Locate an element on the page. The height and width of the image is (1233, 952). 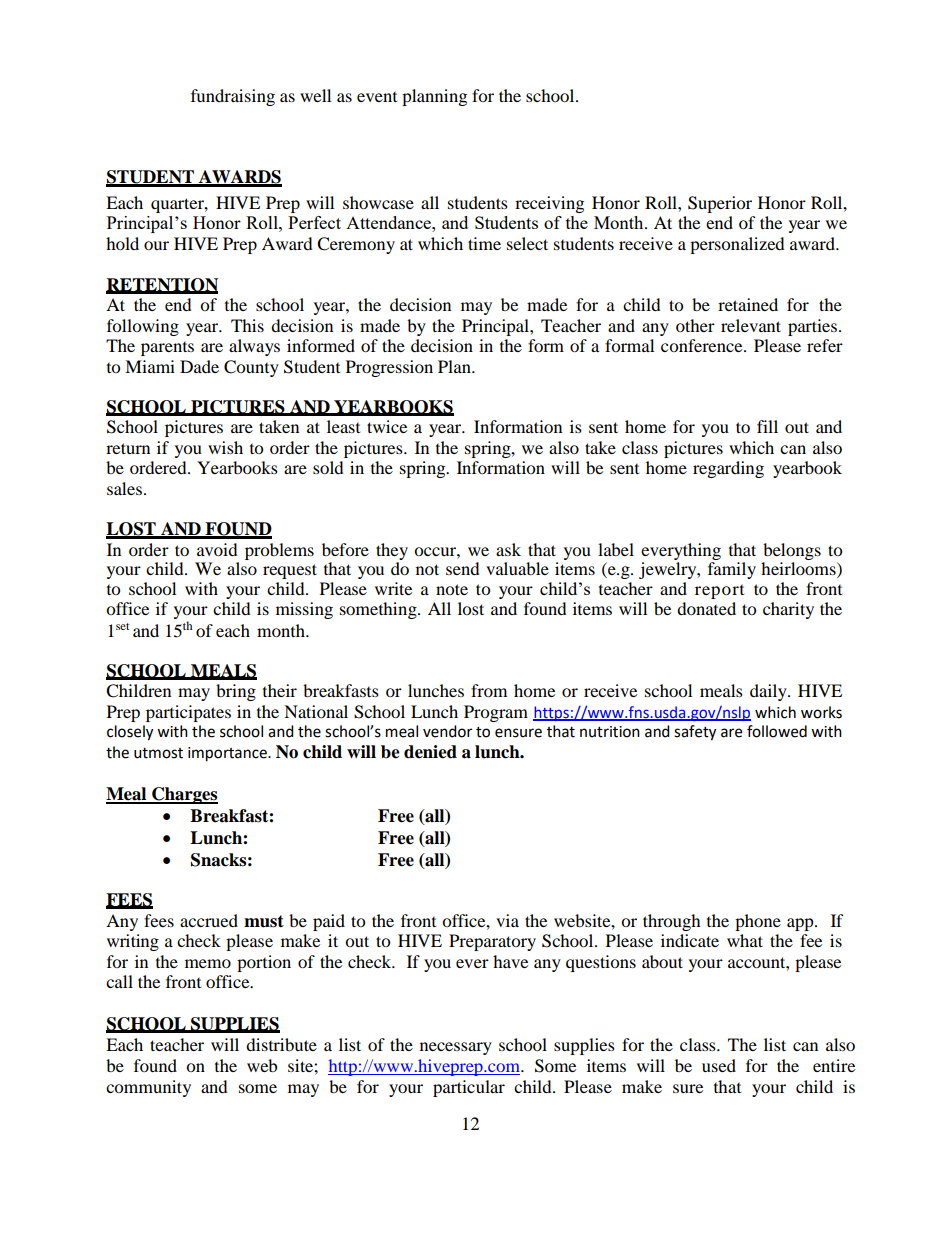
avoid is located at coordinates (217, 549).
